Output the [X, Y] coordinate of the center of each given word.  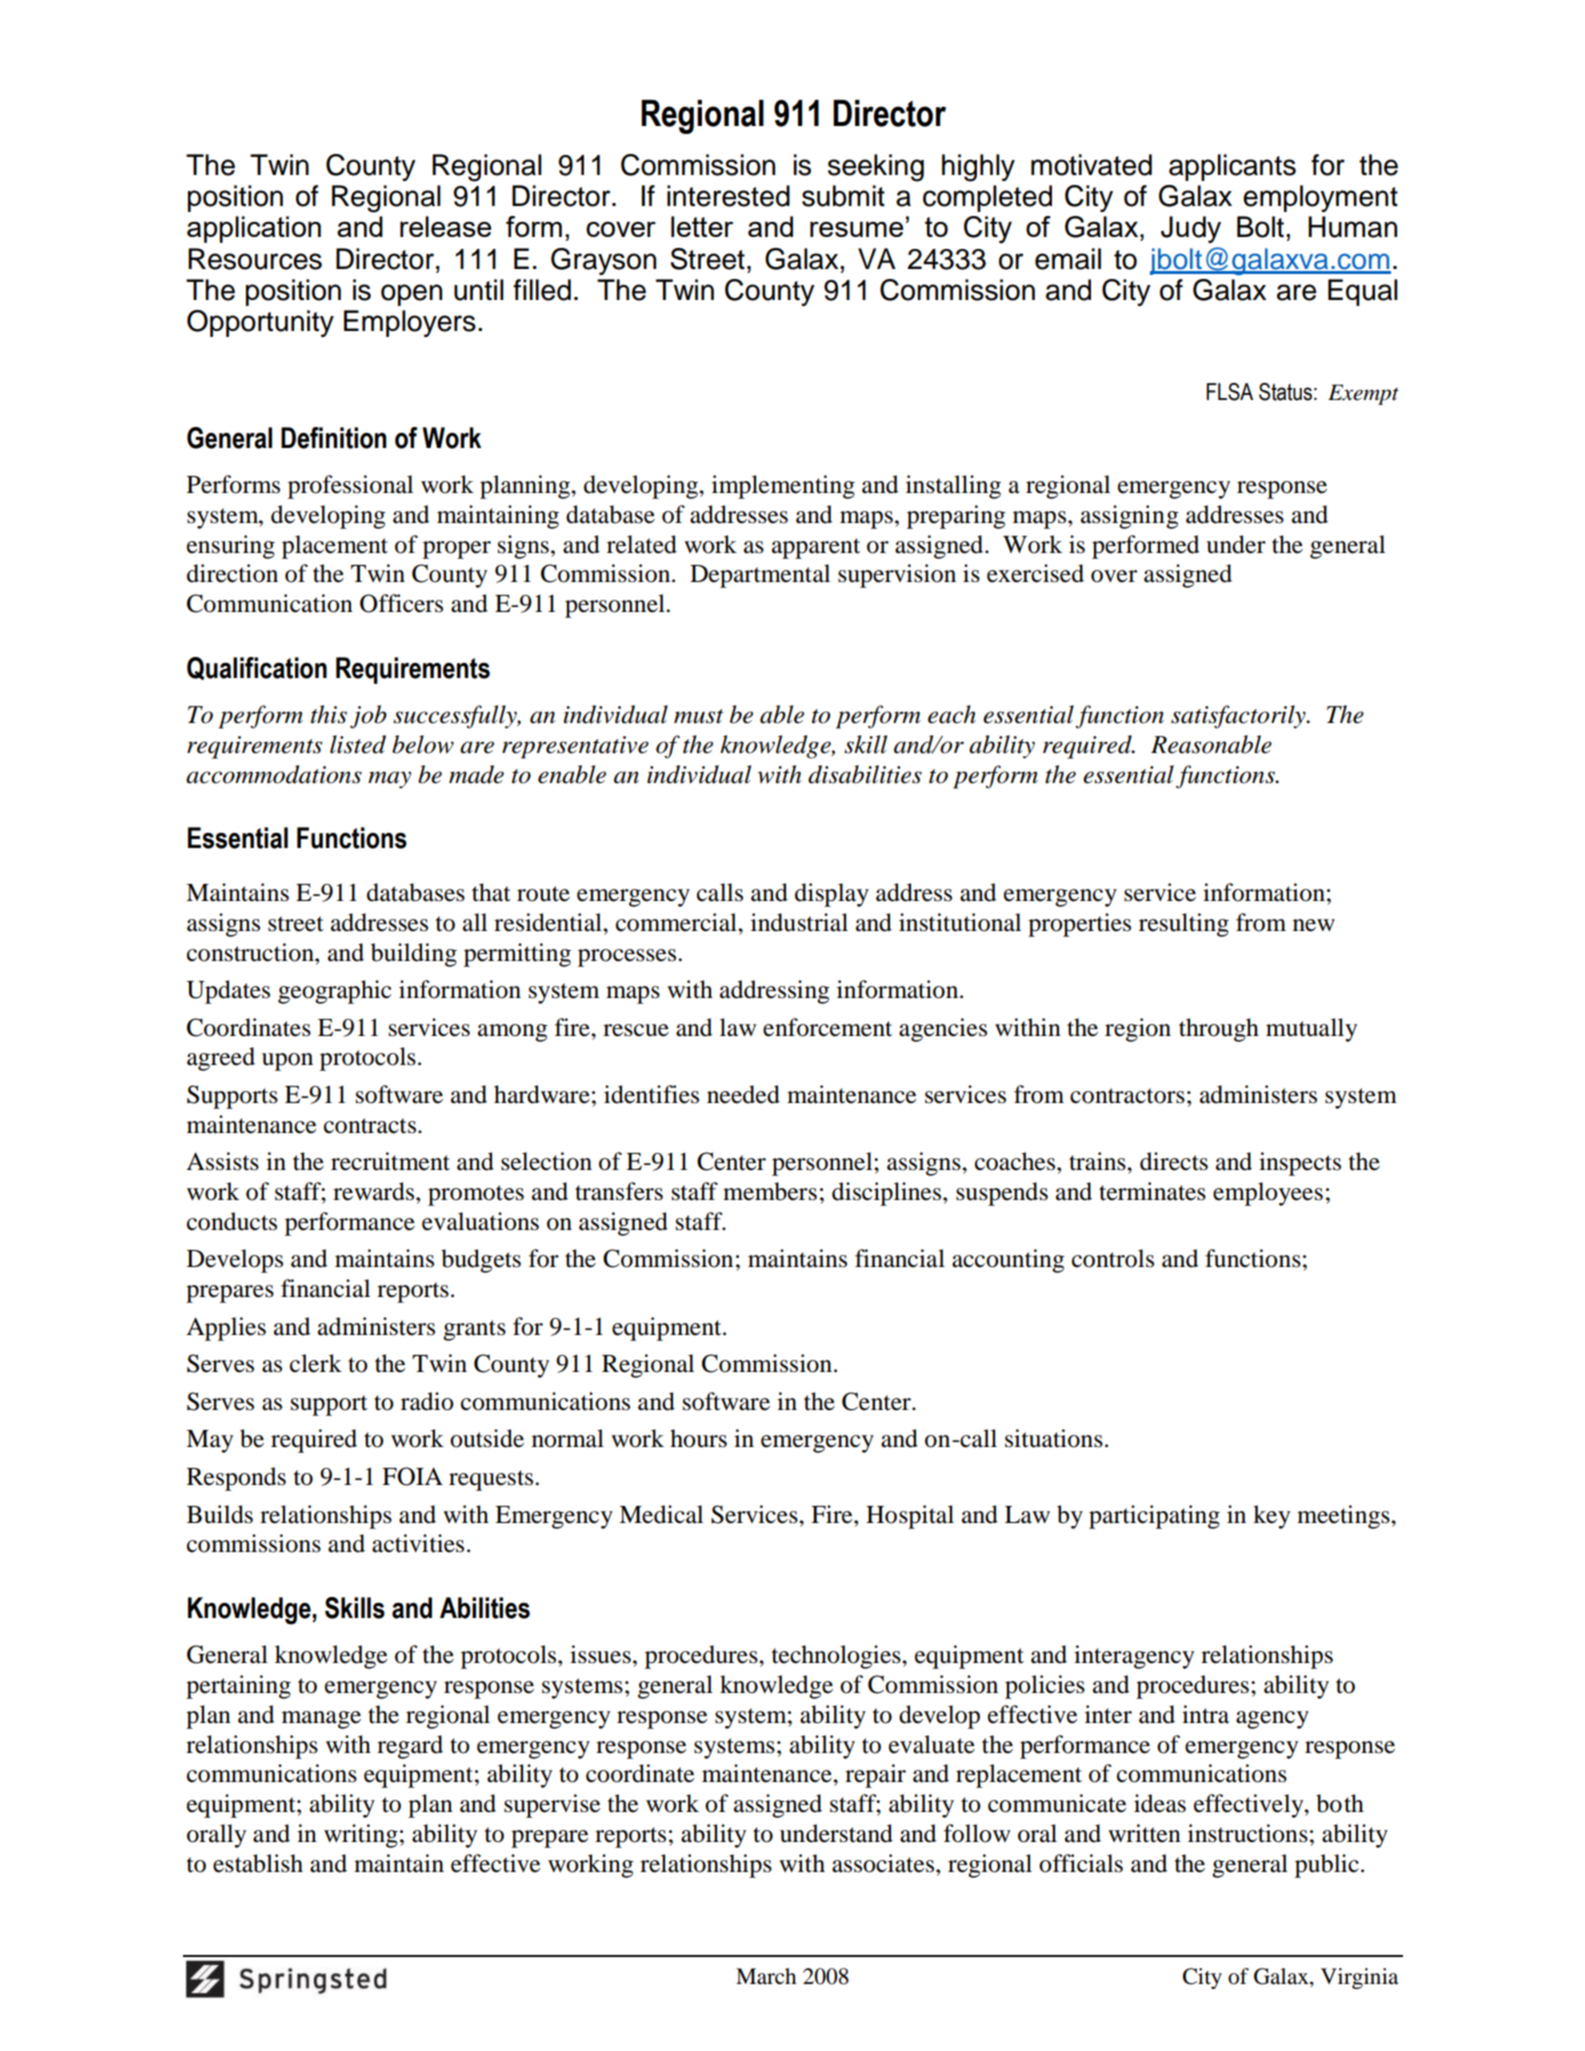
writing [361, 1836]
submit [843, 196]
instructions [1248, 1833]
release [445, 226]
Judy [1191, 229]
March [766, 1976]
